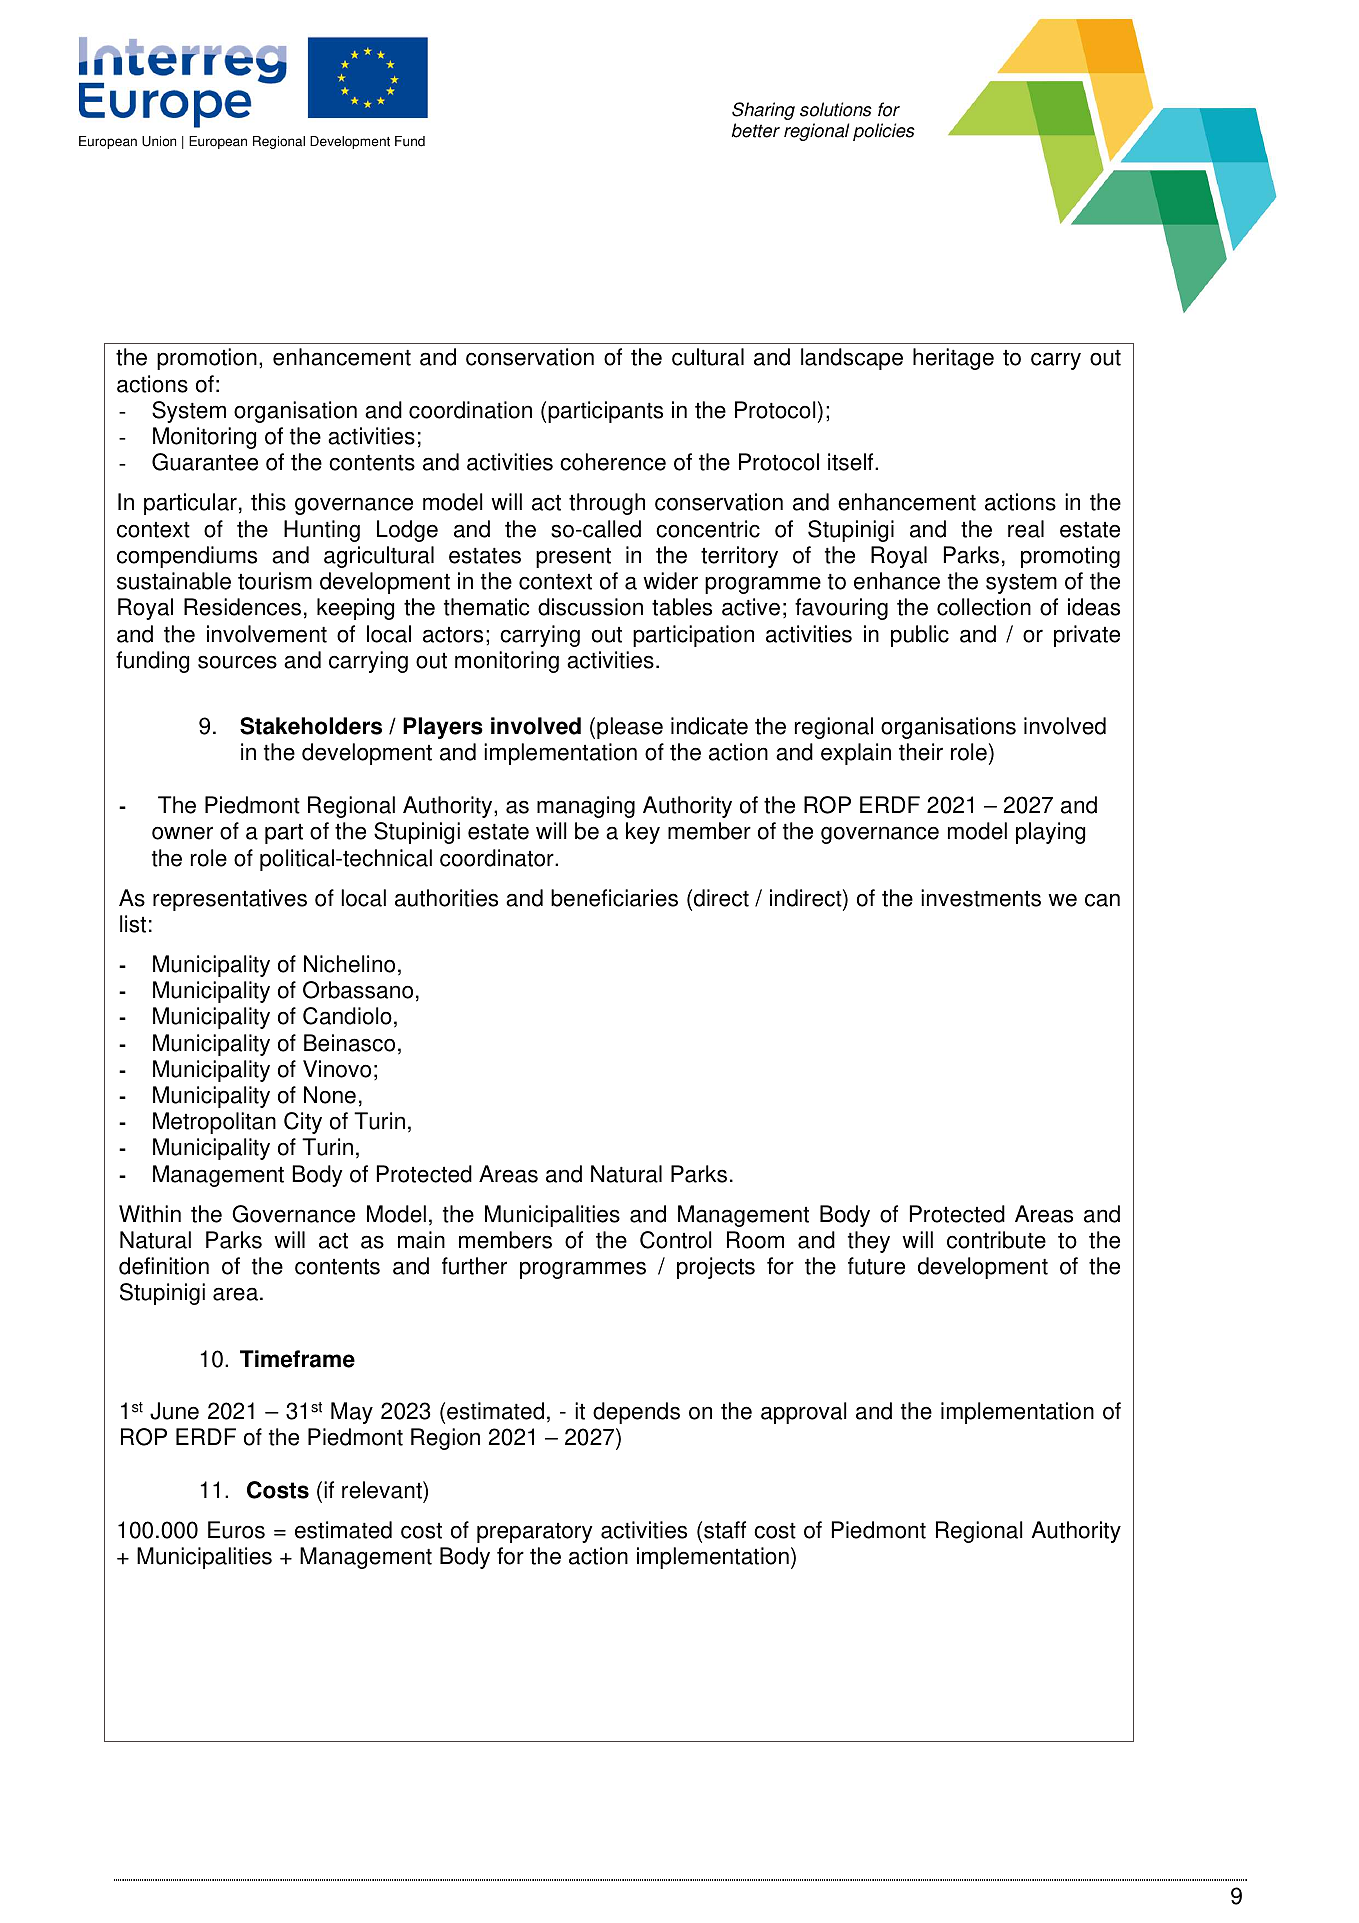  Describe the element at coordinates (236, 1530) in the screenshot. I see `Euros` at that location.
